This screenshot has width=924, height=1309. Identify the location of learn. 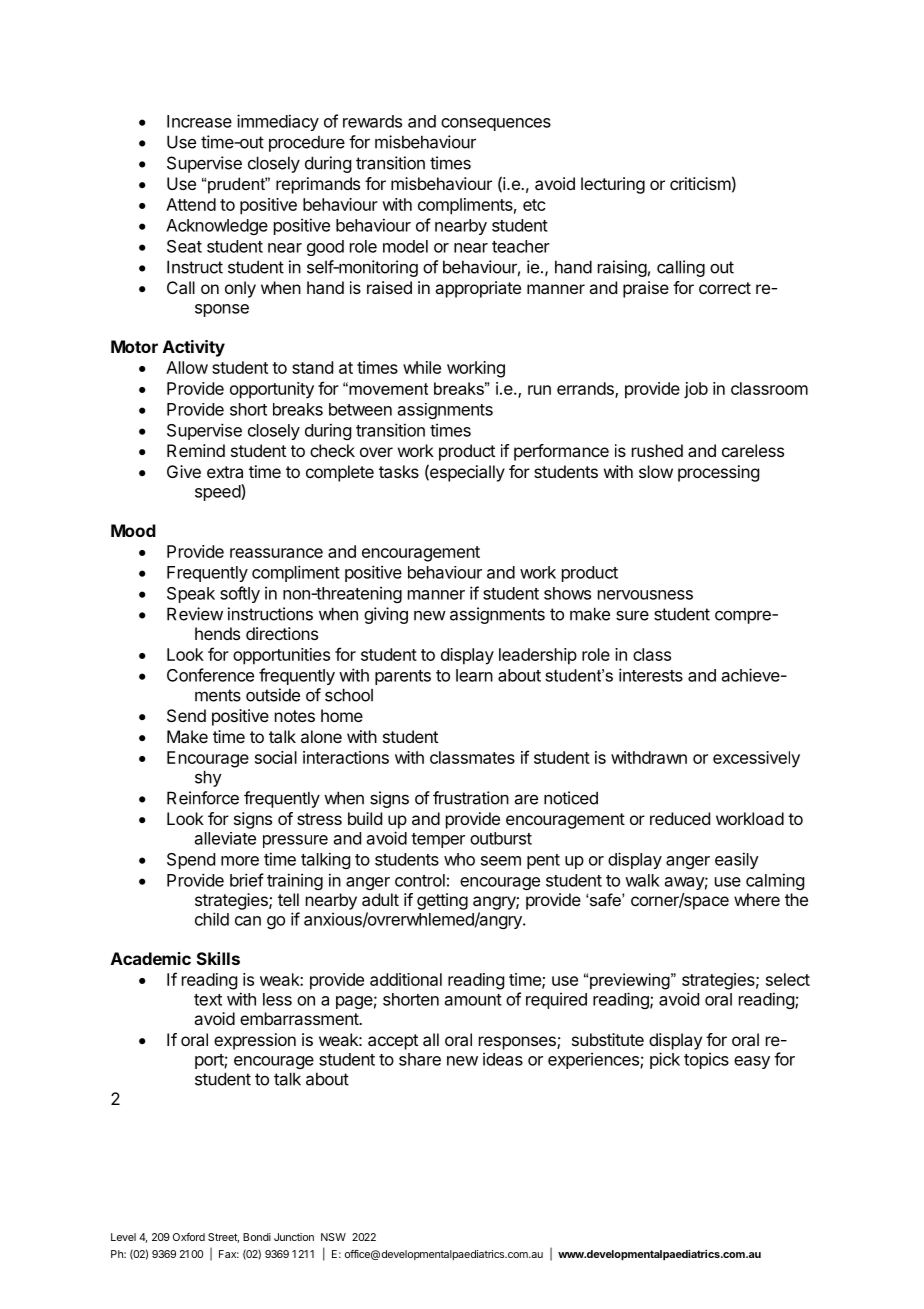
(474, 675).
